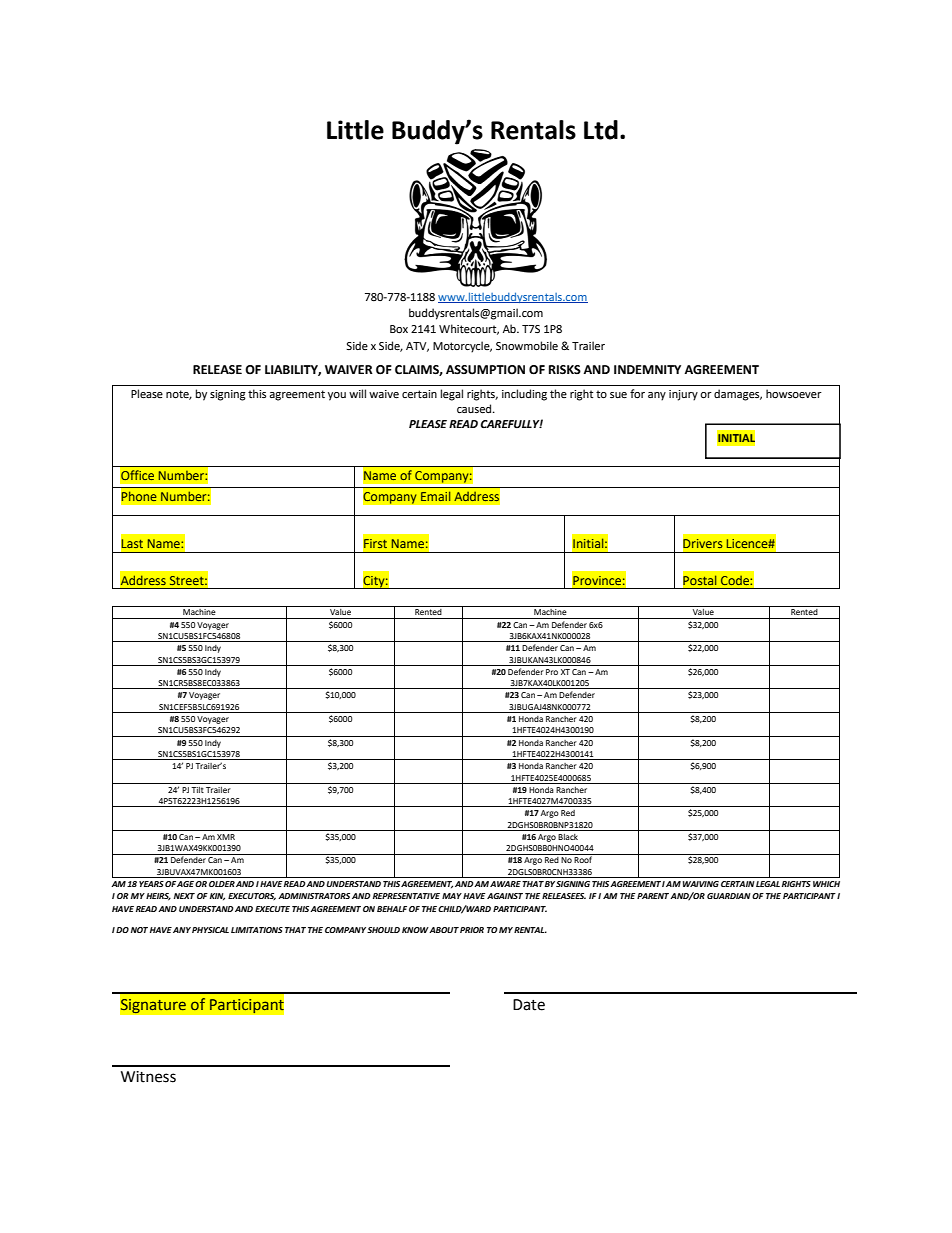 The image size is (952, 1233). Describe the element at coordinates (148, 1077) in the document. I see `Witness` at that location.
